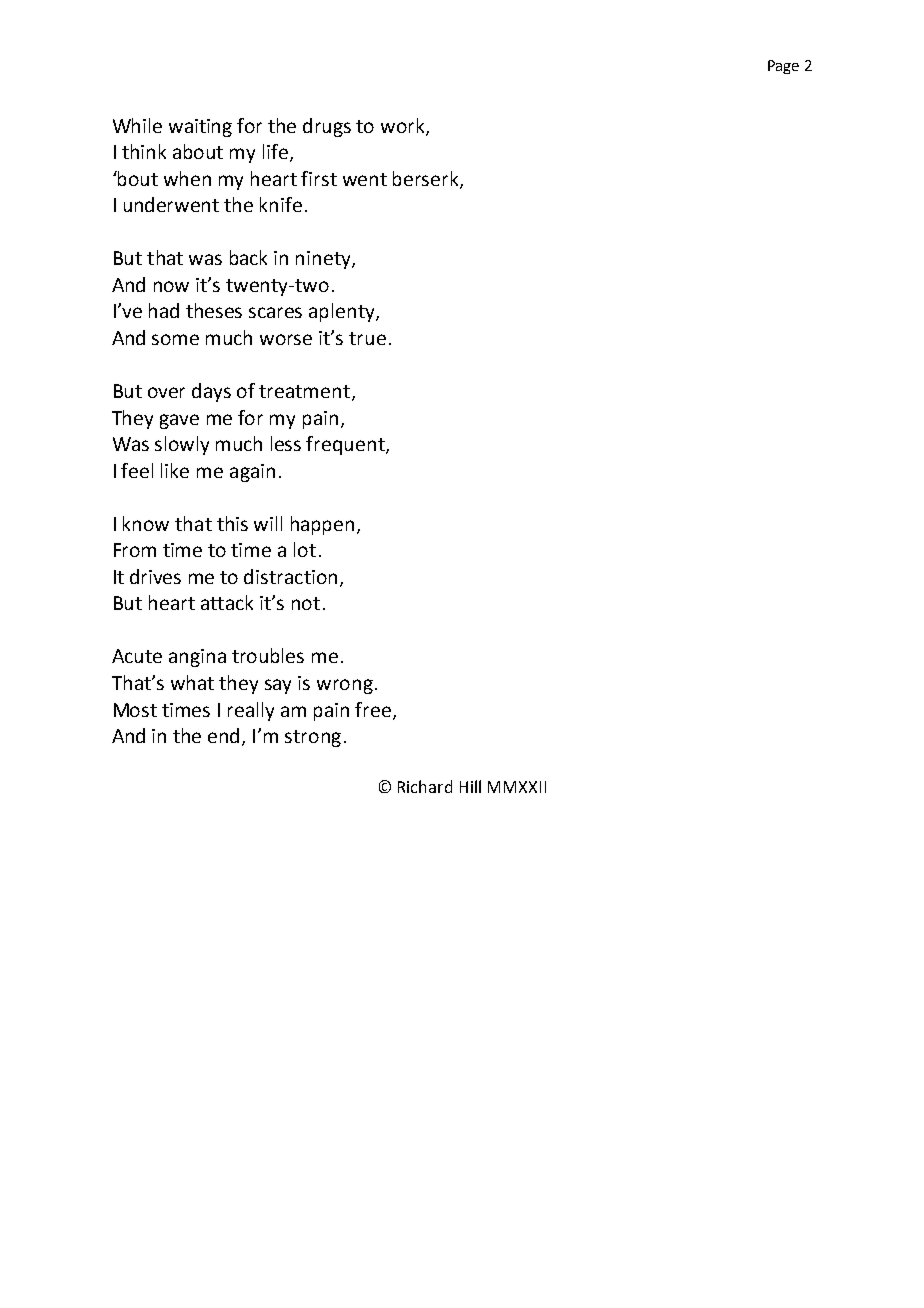 This screenshot has width=924, height=1308. What do you see at coordinates (324, 260) in the screenshot?
I see `ninety` at bounding box center [324, 260].
